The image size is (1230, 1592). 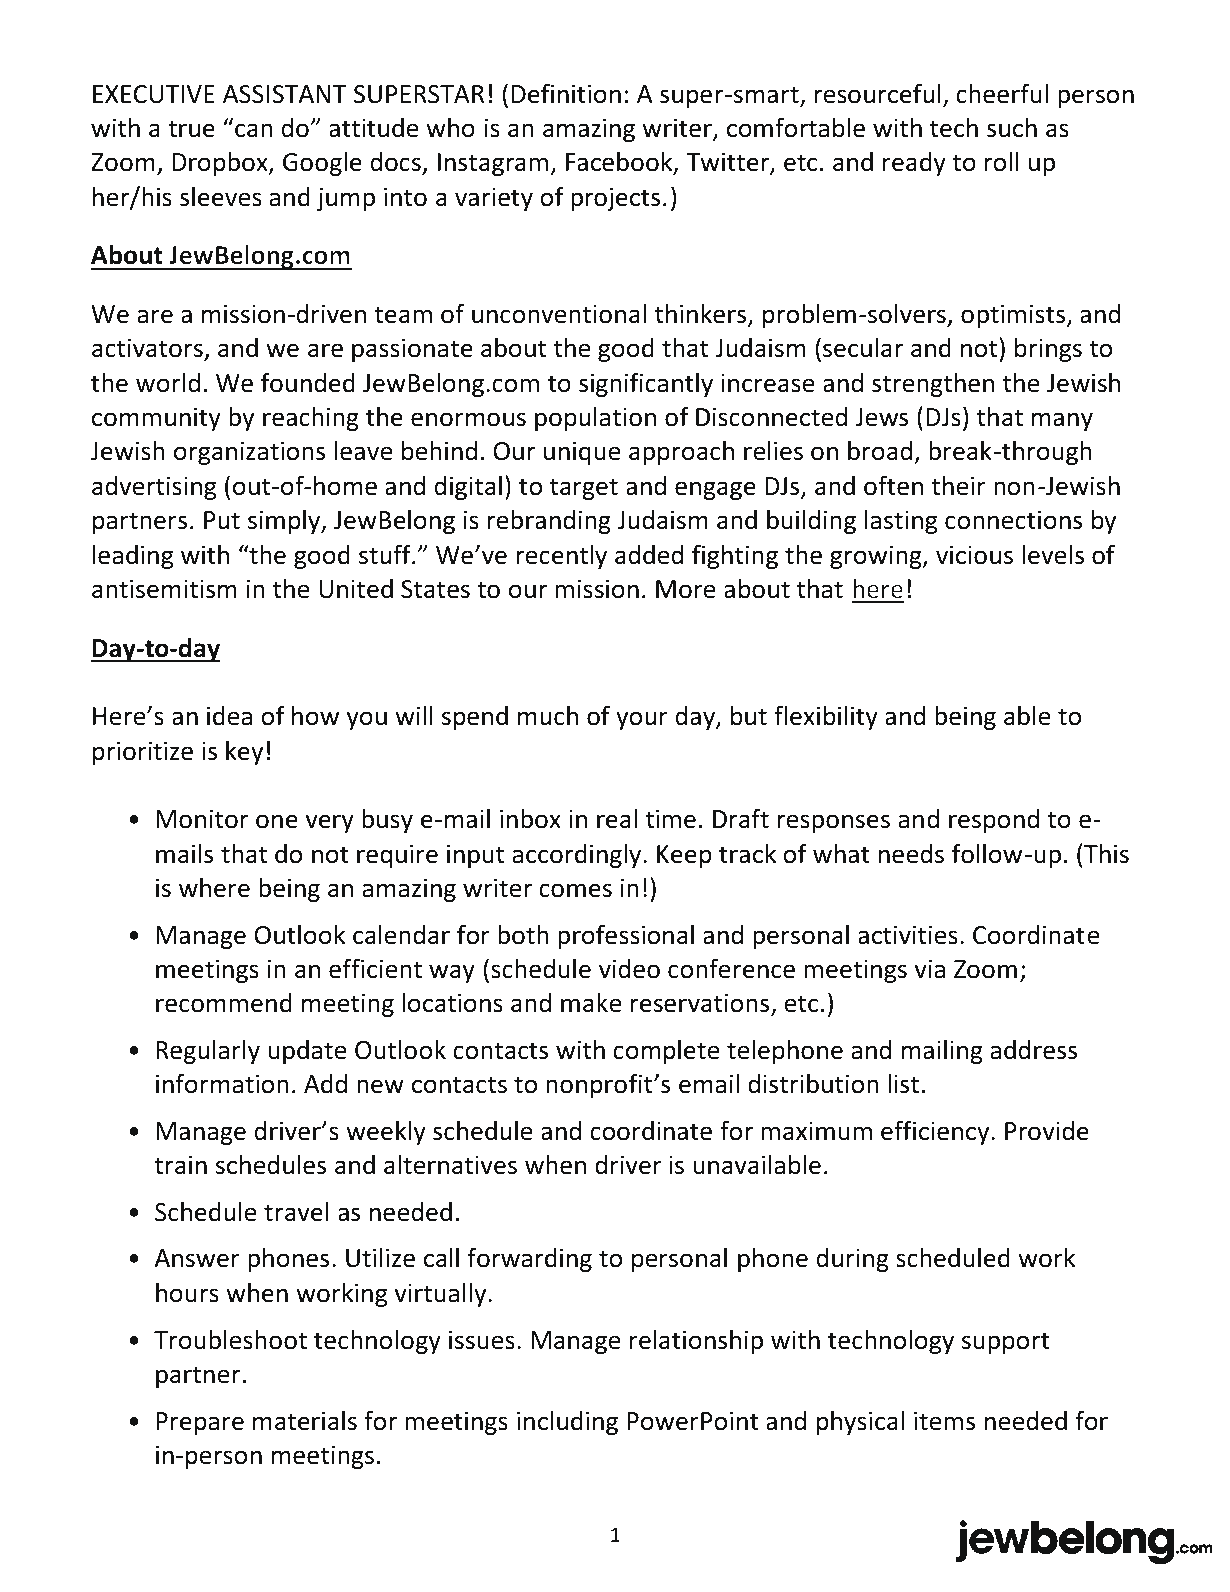 What do you see at coordinates (221, 164) in the image?
I see `Dropbox` at bounding box center [221, 164].
